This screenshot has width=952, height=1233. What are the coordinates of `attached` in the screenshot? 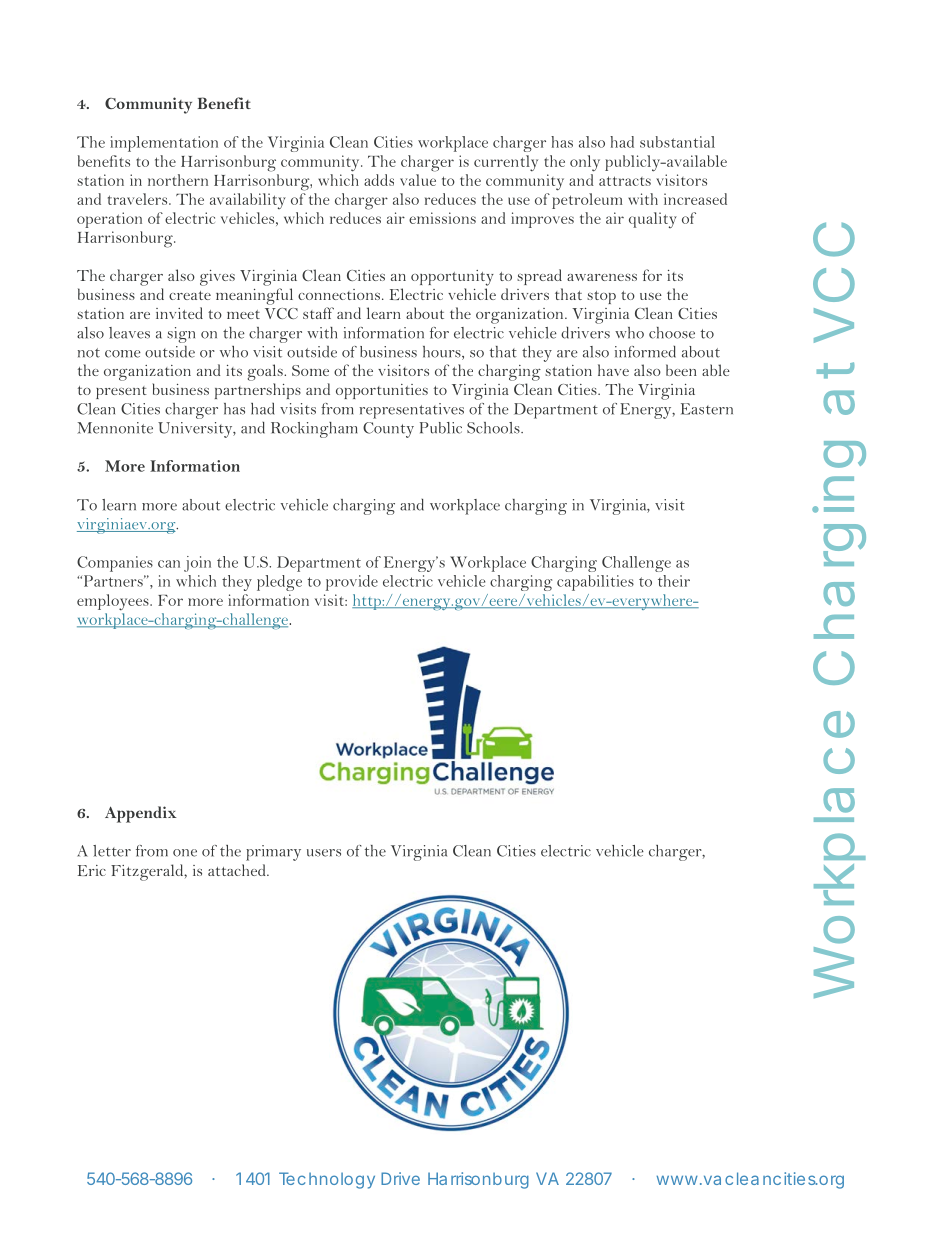 It's located at (238, 870).
